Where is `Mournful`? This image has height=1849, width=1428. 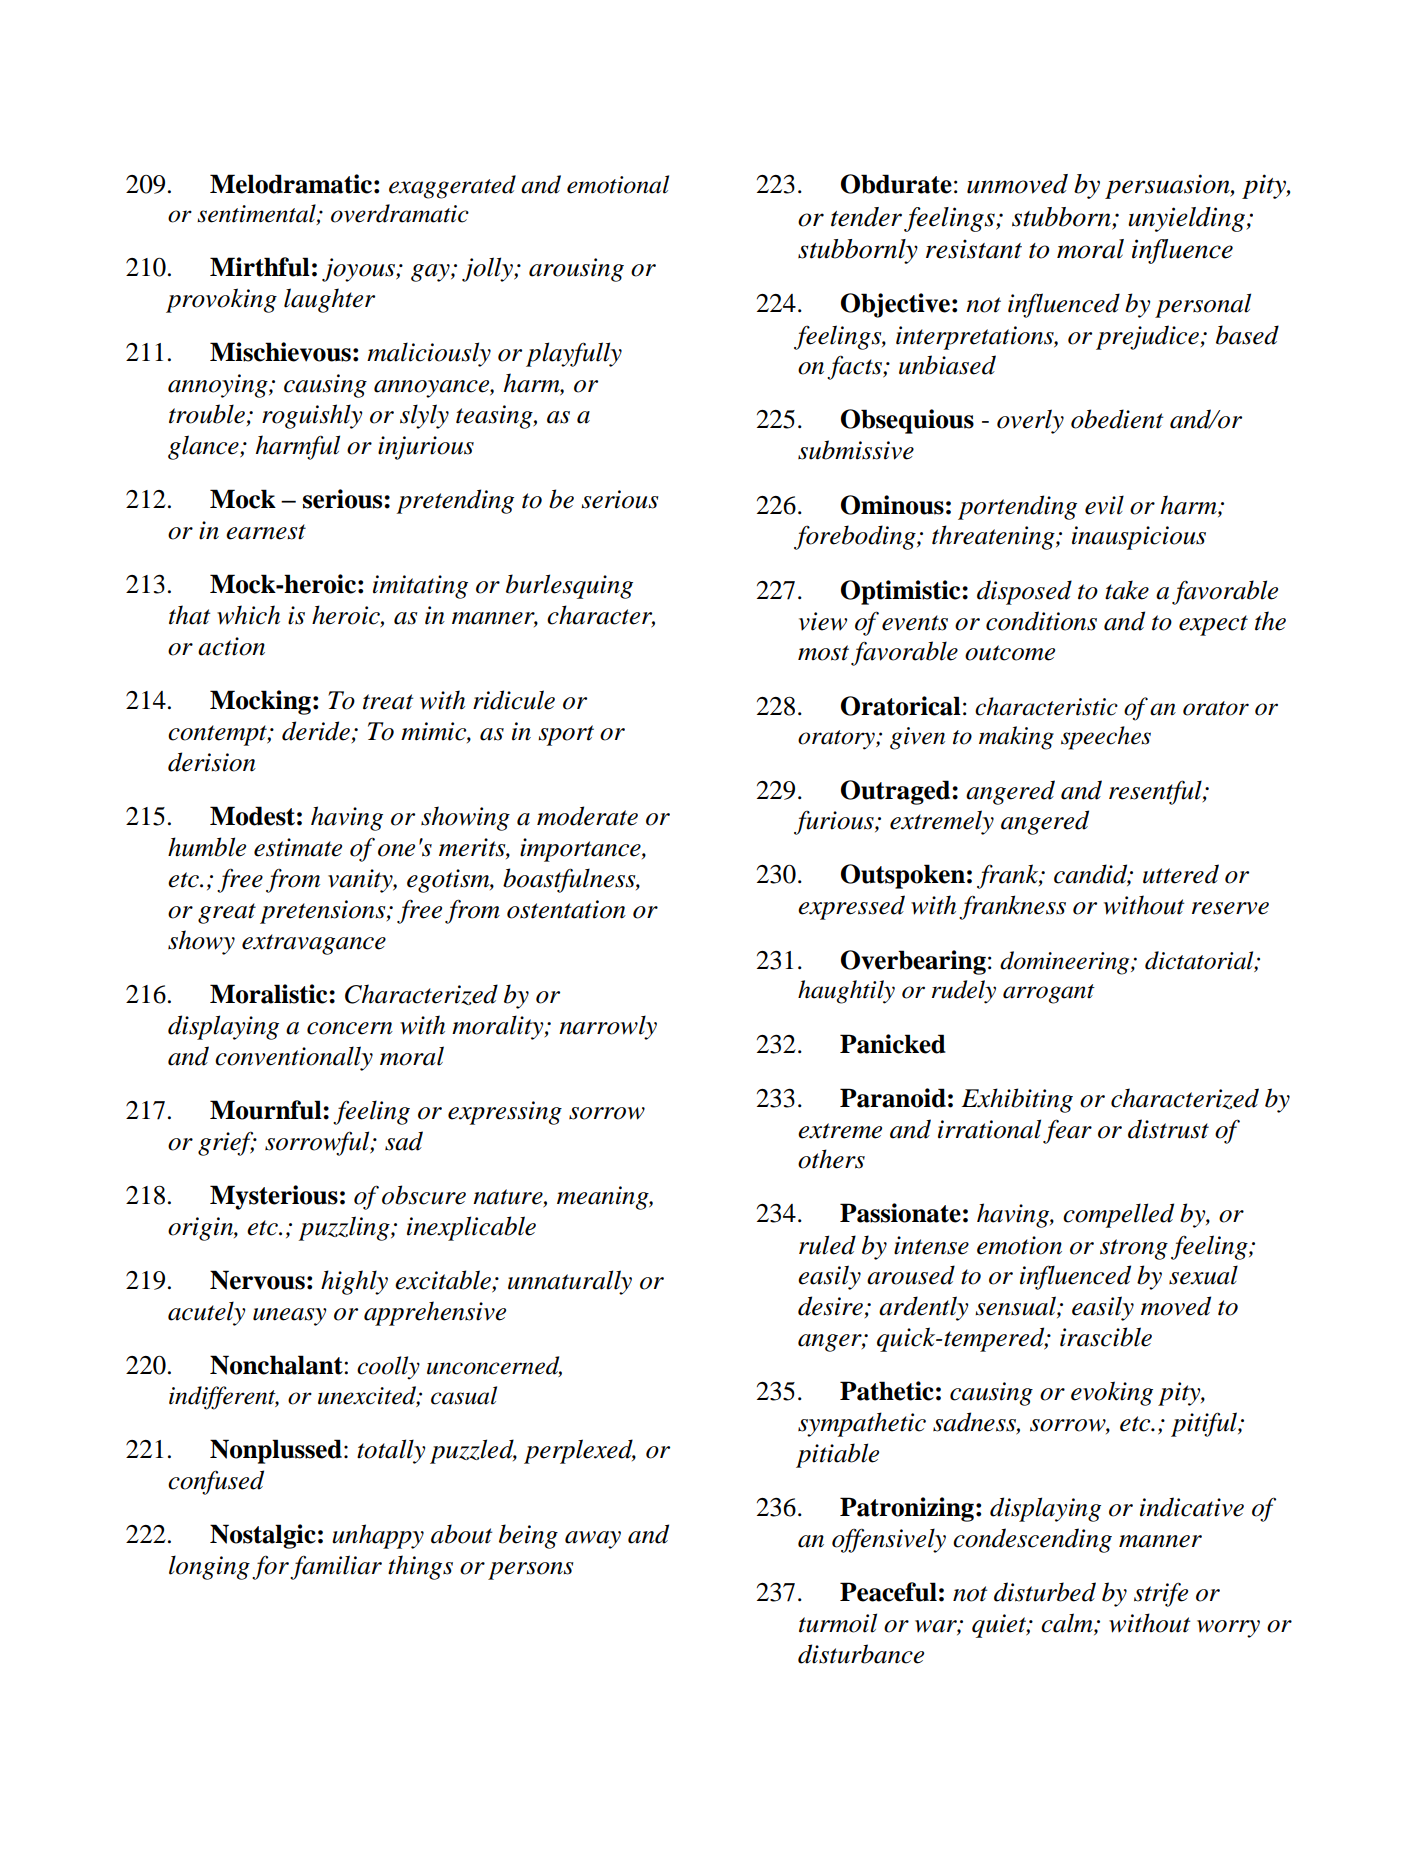 Mournful is located at coordinates (267, 1110).
